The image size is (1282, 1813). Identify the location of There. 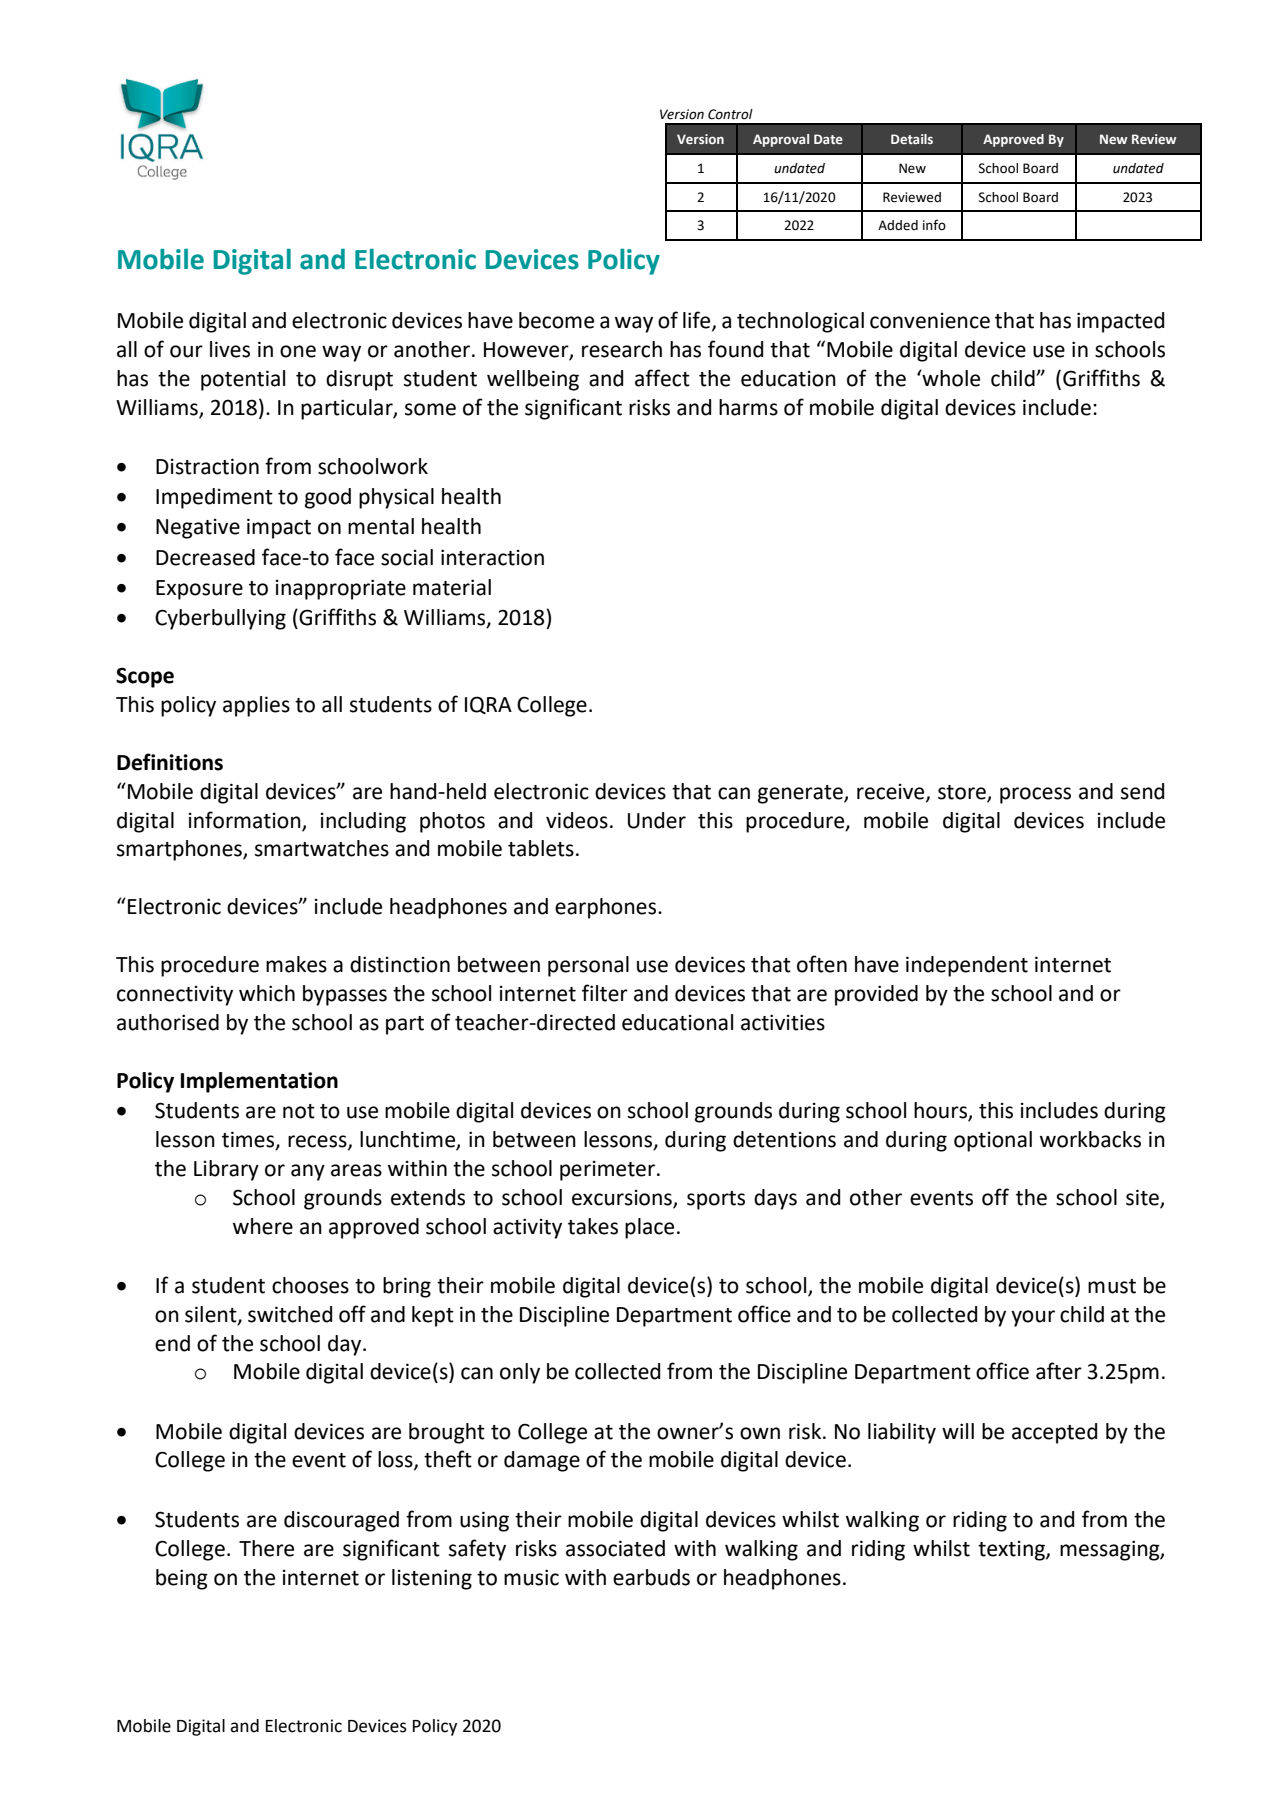
(266, 1548).
